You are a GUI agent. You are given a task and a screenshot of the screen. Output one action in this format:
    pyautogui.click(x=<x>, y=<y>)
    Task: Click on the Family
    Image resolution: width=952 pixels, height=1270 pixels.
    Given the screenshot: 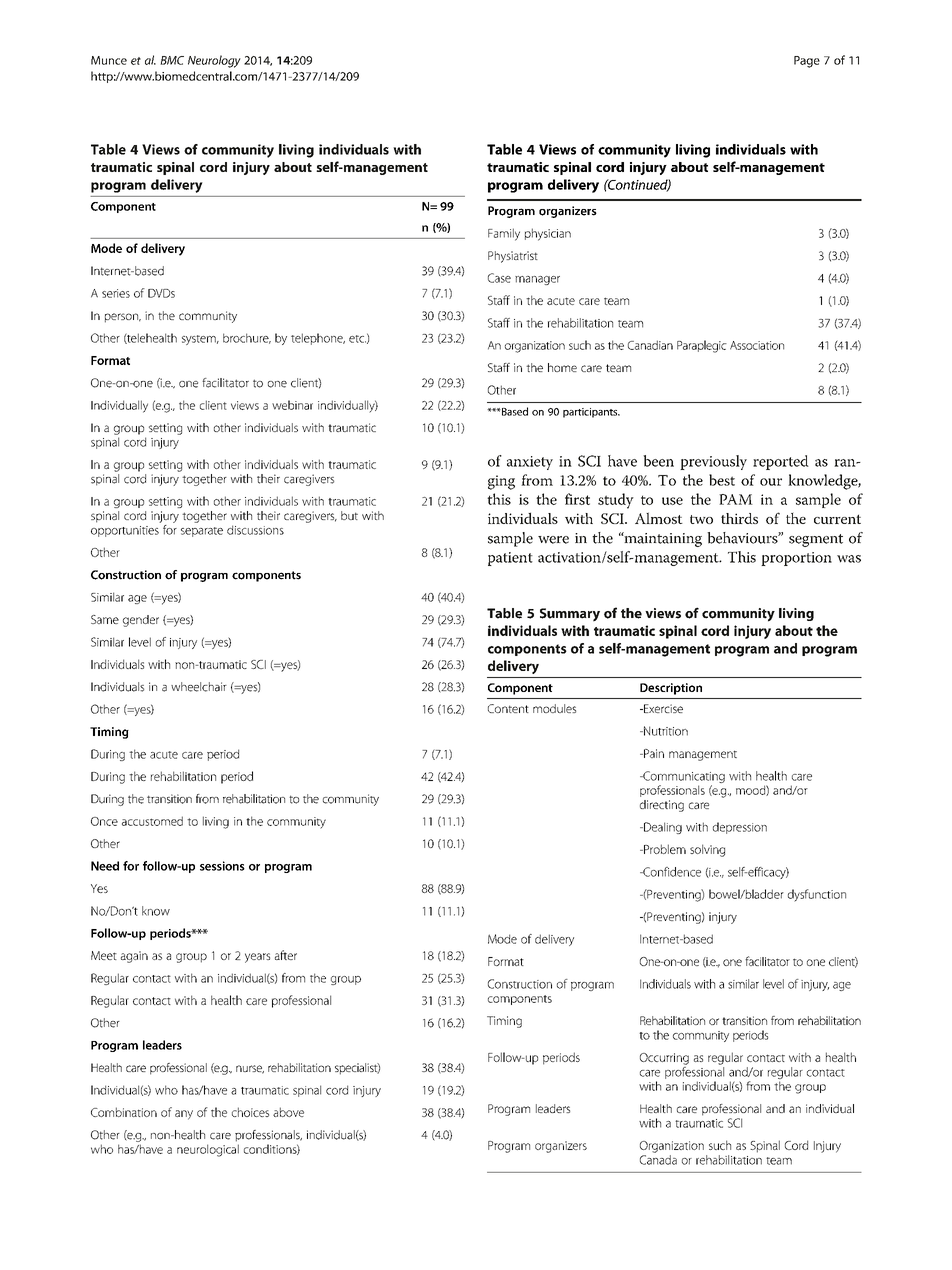 What is the action you would take?
    pyautogui.click(x=504, y=234)
